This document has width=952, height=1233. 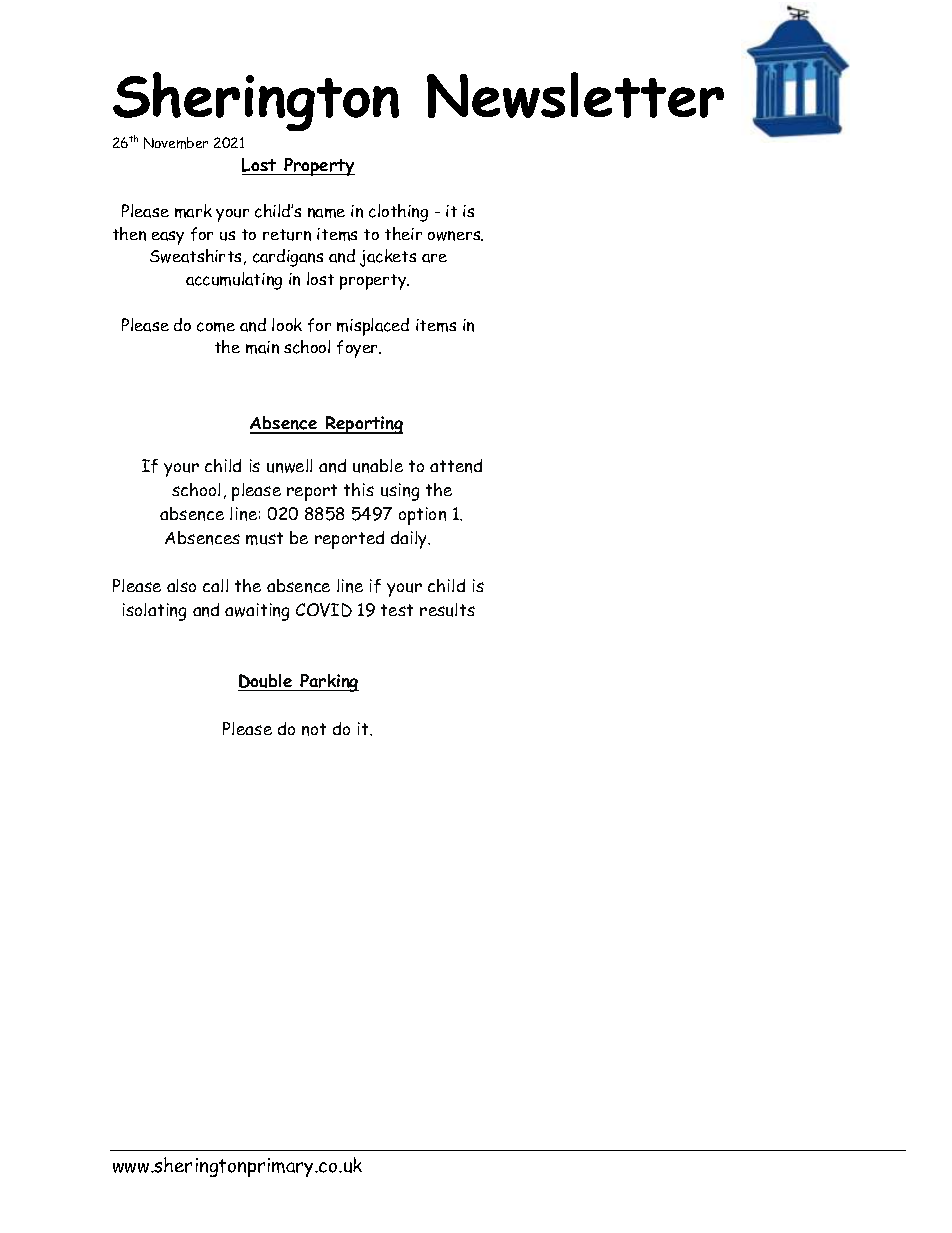 I want to click on unable, so click(x=378, y=466).
